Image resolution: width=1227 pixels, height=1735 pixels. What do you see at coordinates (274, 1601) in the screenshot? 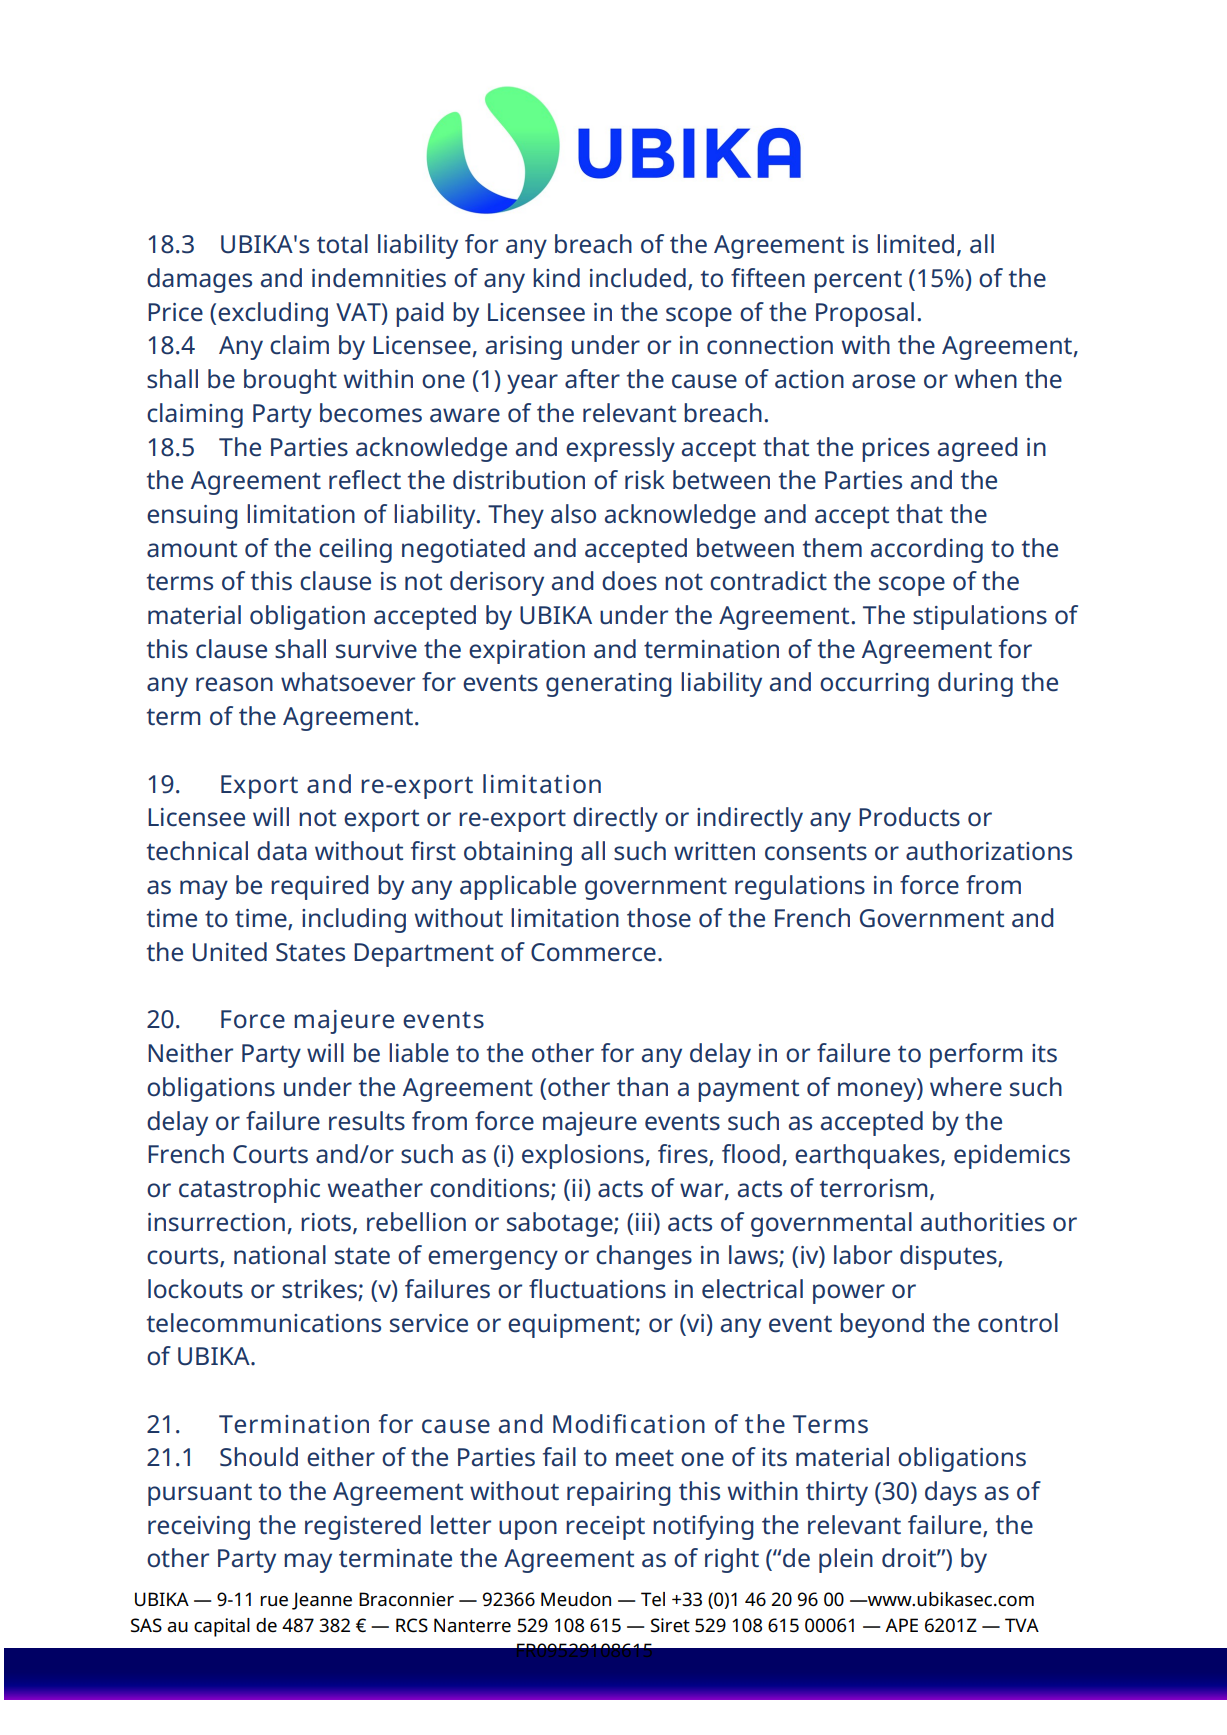
I see `rue` at bounding box center [274, 1601].
